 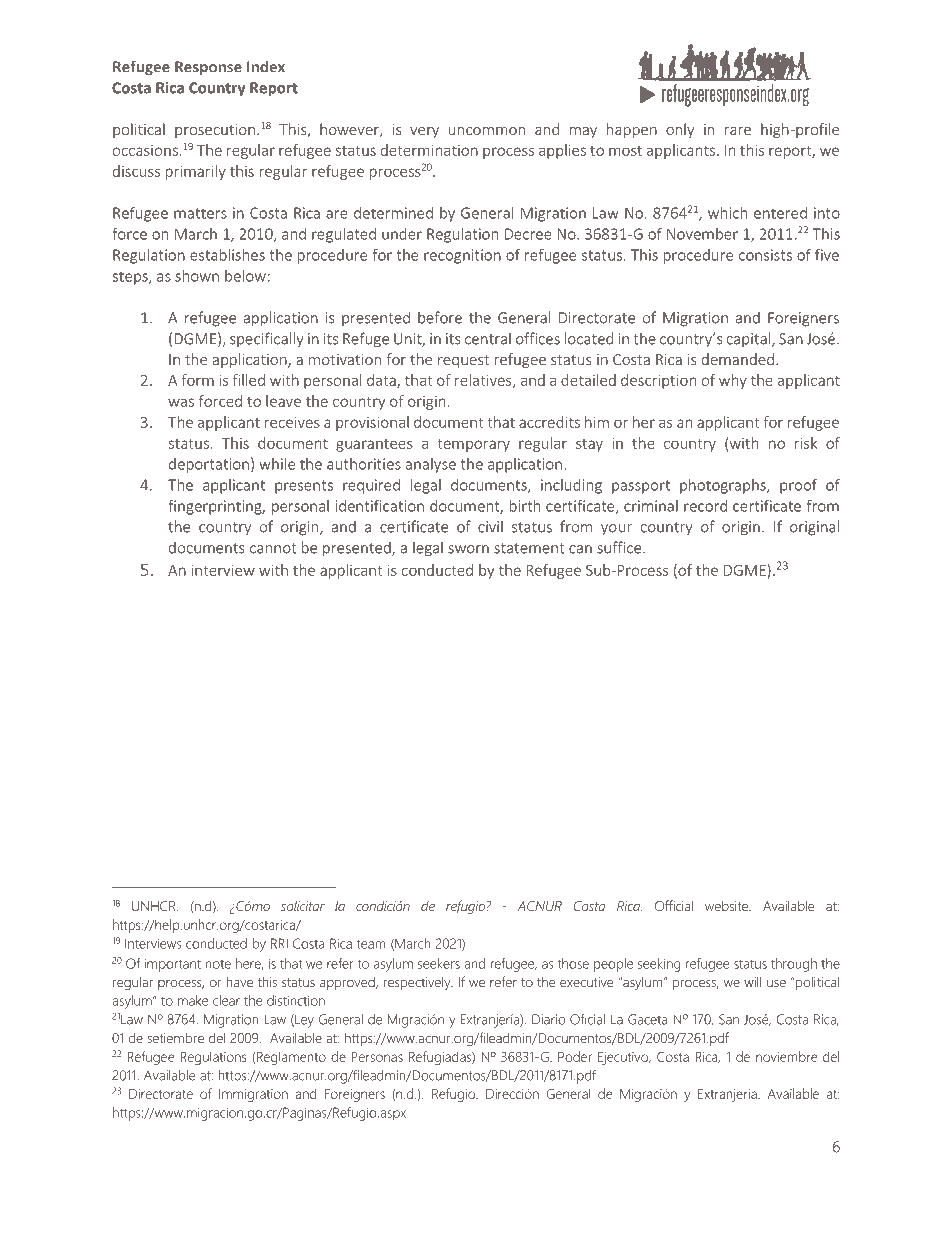 What do you see at coordinates (750, 339) in the screenshot?
I see `capital` at bounding box center [750, 339].
